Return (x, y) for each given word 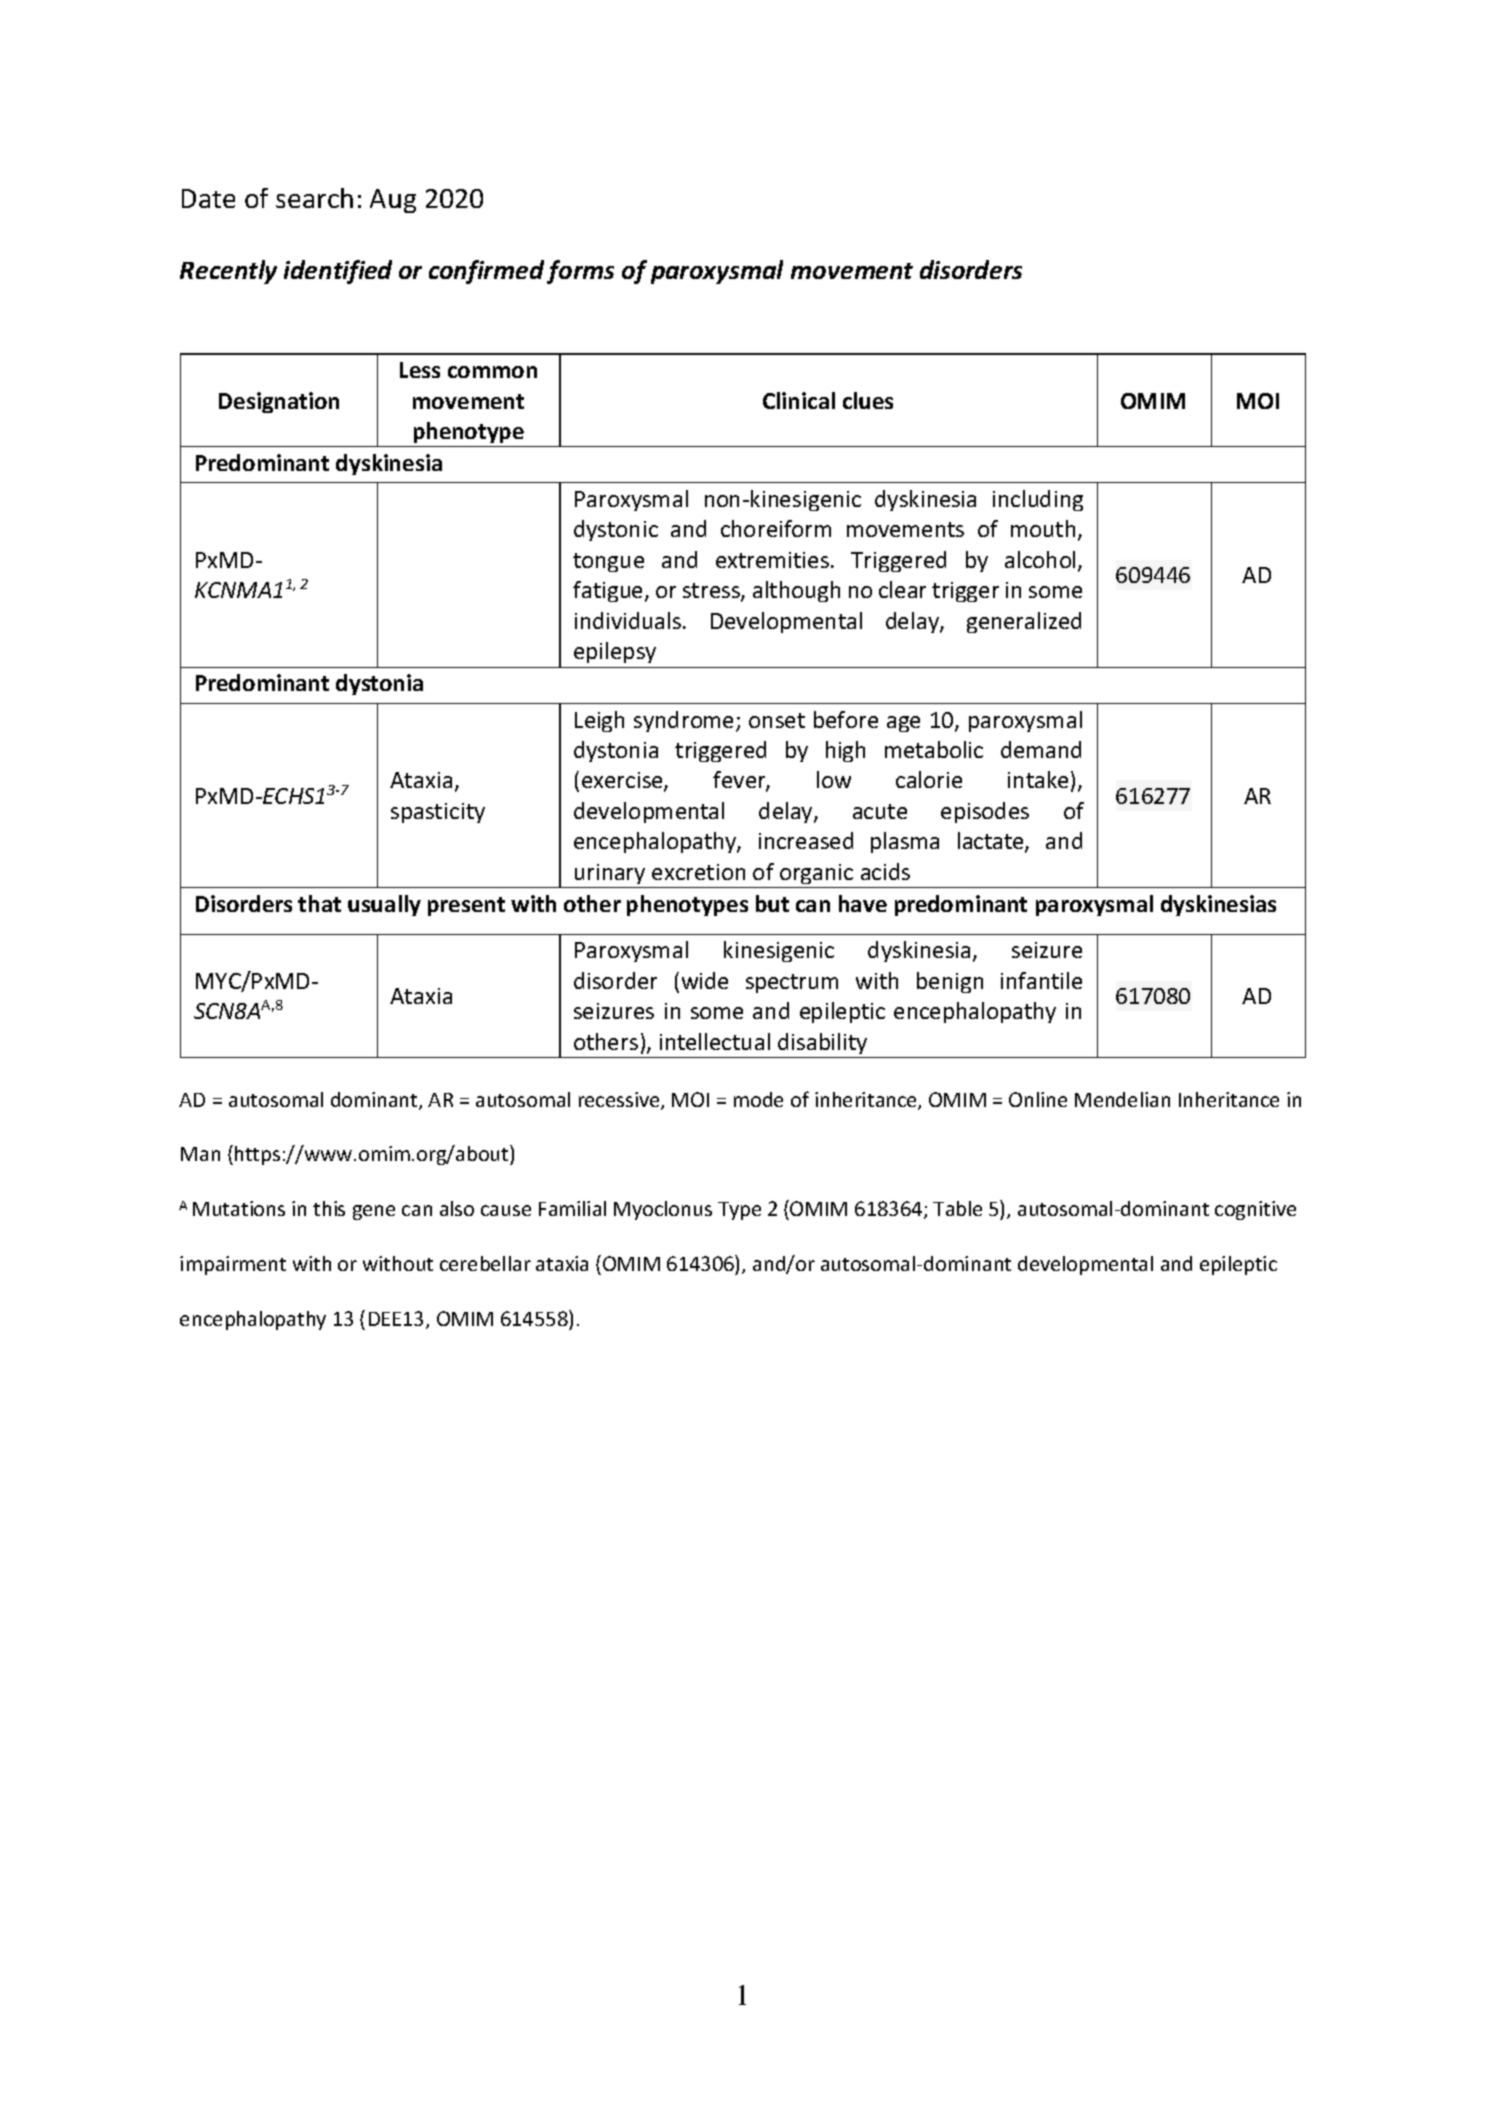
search (314, 198)
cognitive (1255, 1210)
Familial (572, 1208)
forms (580, 272)
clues (868, 400)
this (329, 1208)
